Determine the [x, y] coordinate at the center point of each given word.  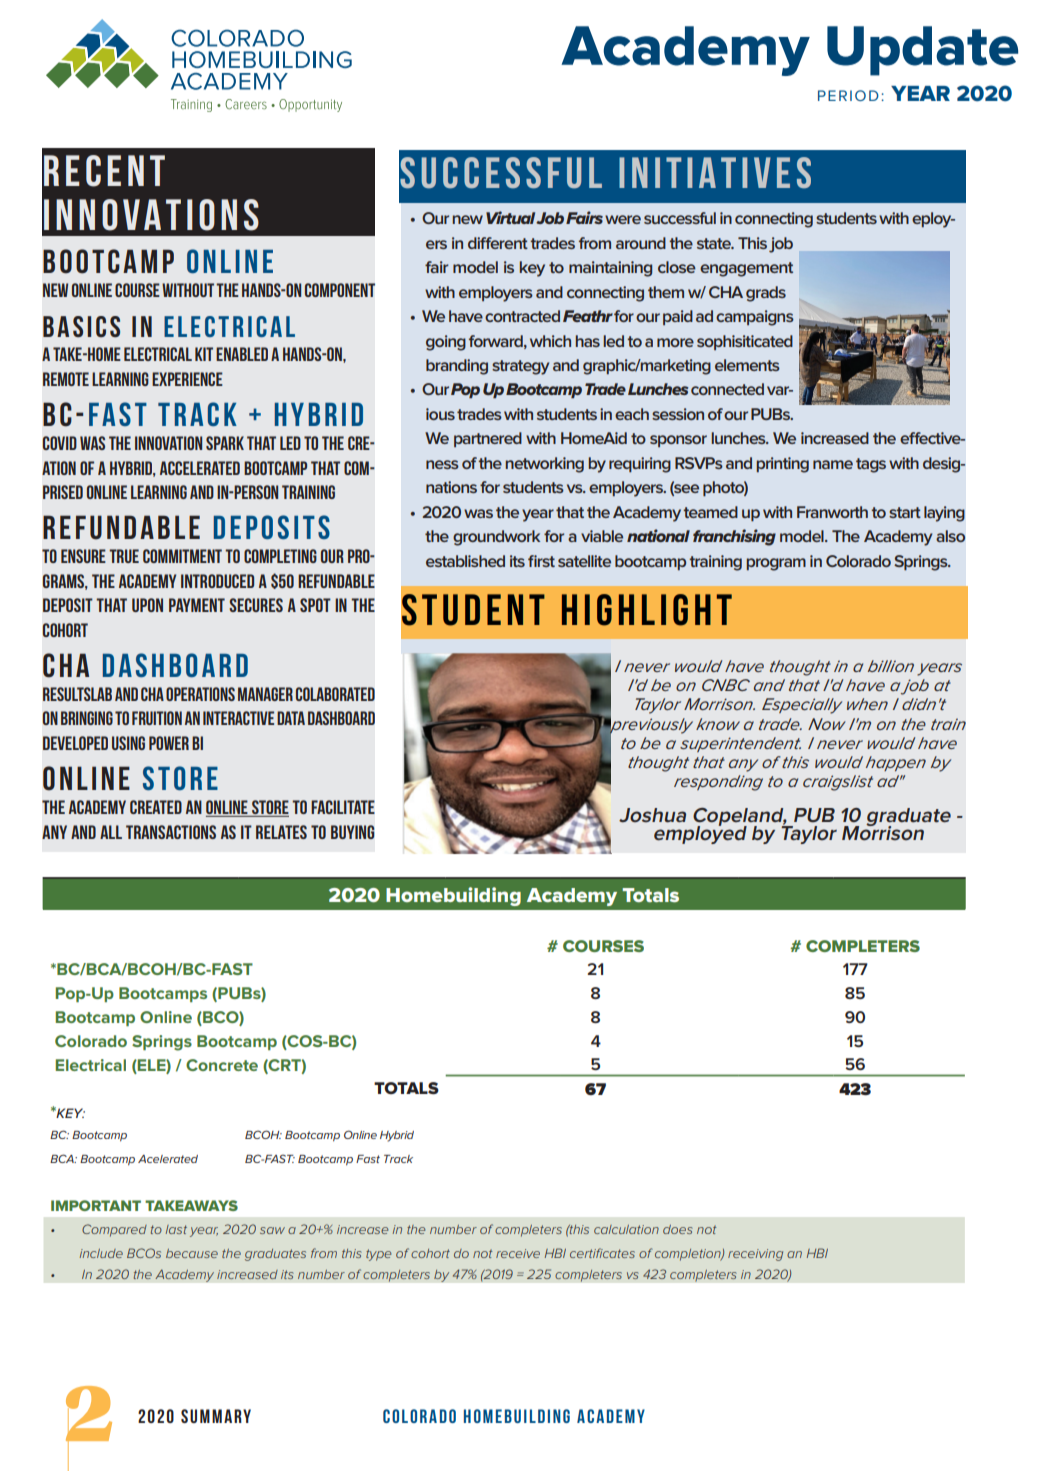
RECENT [104, 171]
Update [922, 51]
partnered [488, 439]
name [833, 464]
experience [187, 379]
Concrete [222, 1065]
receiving [755, 1255]
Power [169, 743]
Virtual [511, 217]
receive [518, 1253]
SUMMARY [216, 1416]
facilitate [343, 807]
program [776, 564]
